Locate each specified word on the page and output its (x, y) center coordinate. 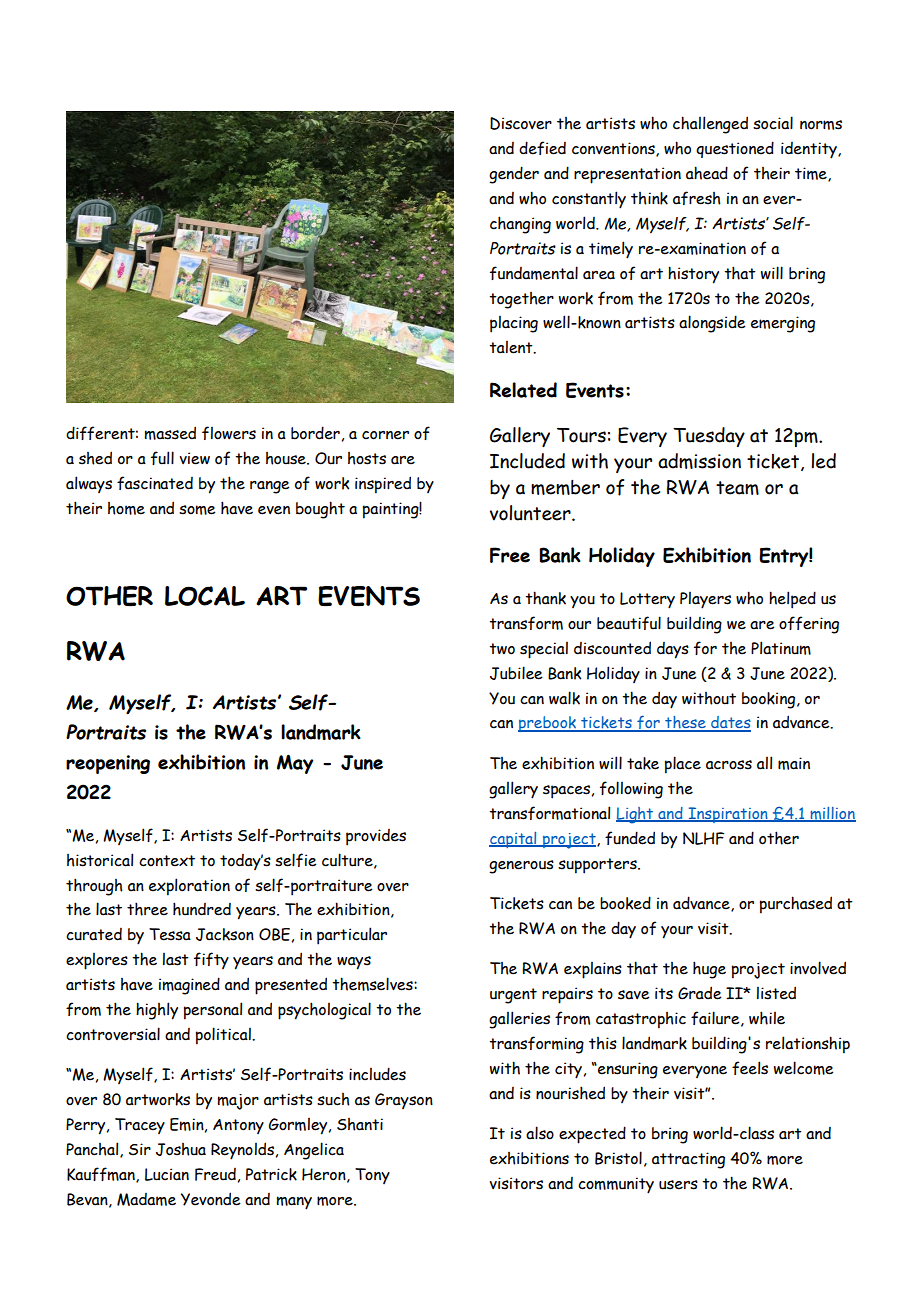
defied (542, 148)
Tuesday (709, 437)
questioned (735, 149)
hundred (202, 909)
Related (523, 390)
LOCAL (205, 596)
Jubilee (516, 673)
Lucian (167, 1174)
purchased (796, 905)
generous (521, 867)
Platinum (781, 648)
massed (170, 433)
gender (514, 175)
